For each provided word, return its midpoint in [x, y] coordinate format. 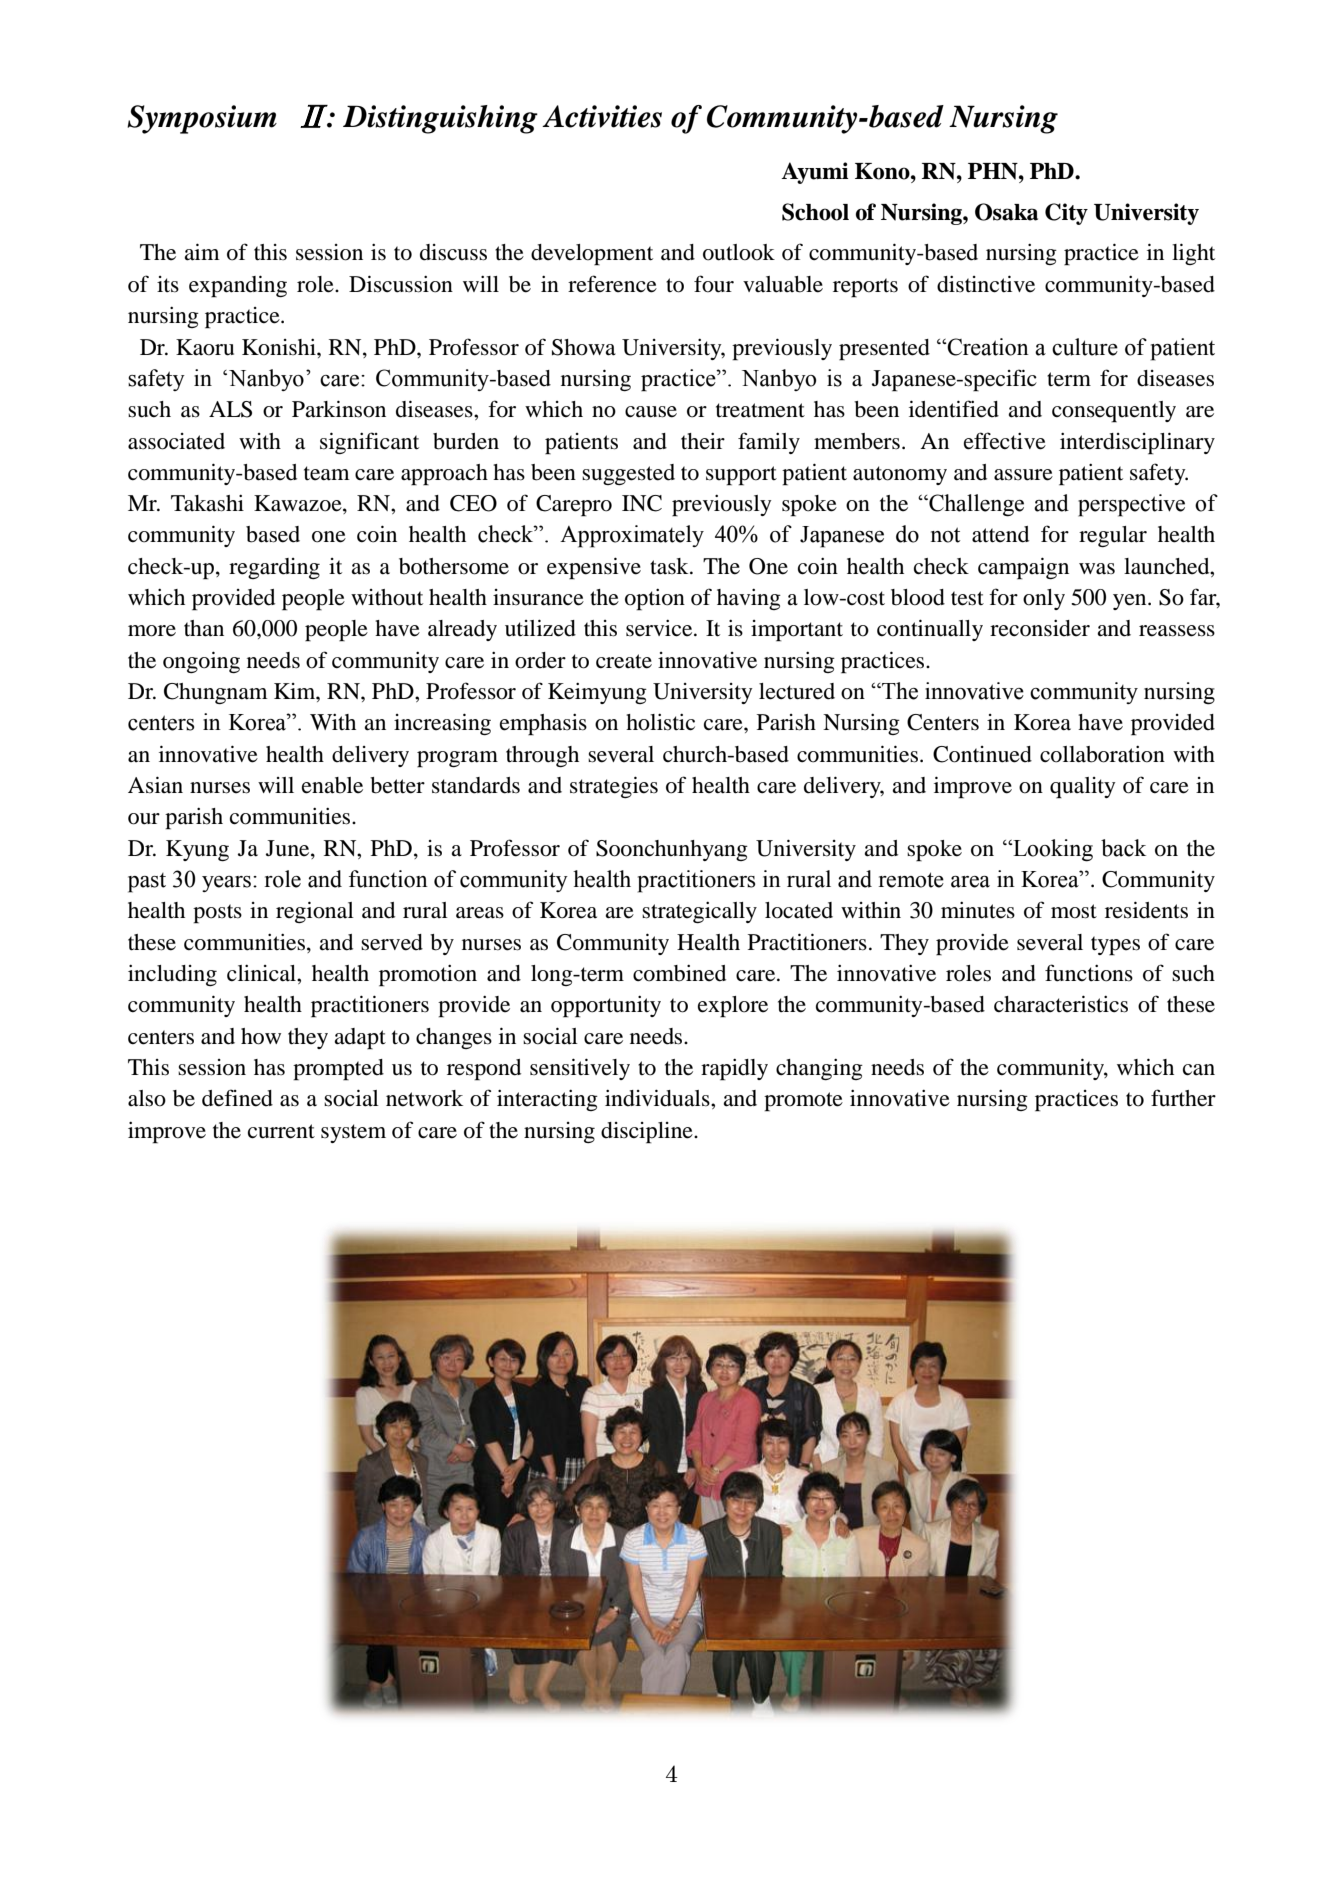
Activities [602, 116]
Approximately [632, 536]
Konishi [280, 347]
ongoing [201, 662]
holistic [660, 722]
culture [1085, 347]
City [1066, 214]
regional [315, 912]
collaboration [1102, 754]
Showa [584, 347]
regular [1113, 536]
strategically [699, 912]
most [1074, 911]
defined [237, 1098]
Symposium [202, 119]
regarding [274, 568]
